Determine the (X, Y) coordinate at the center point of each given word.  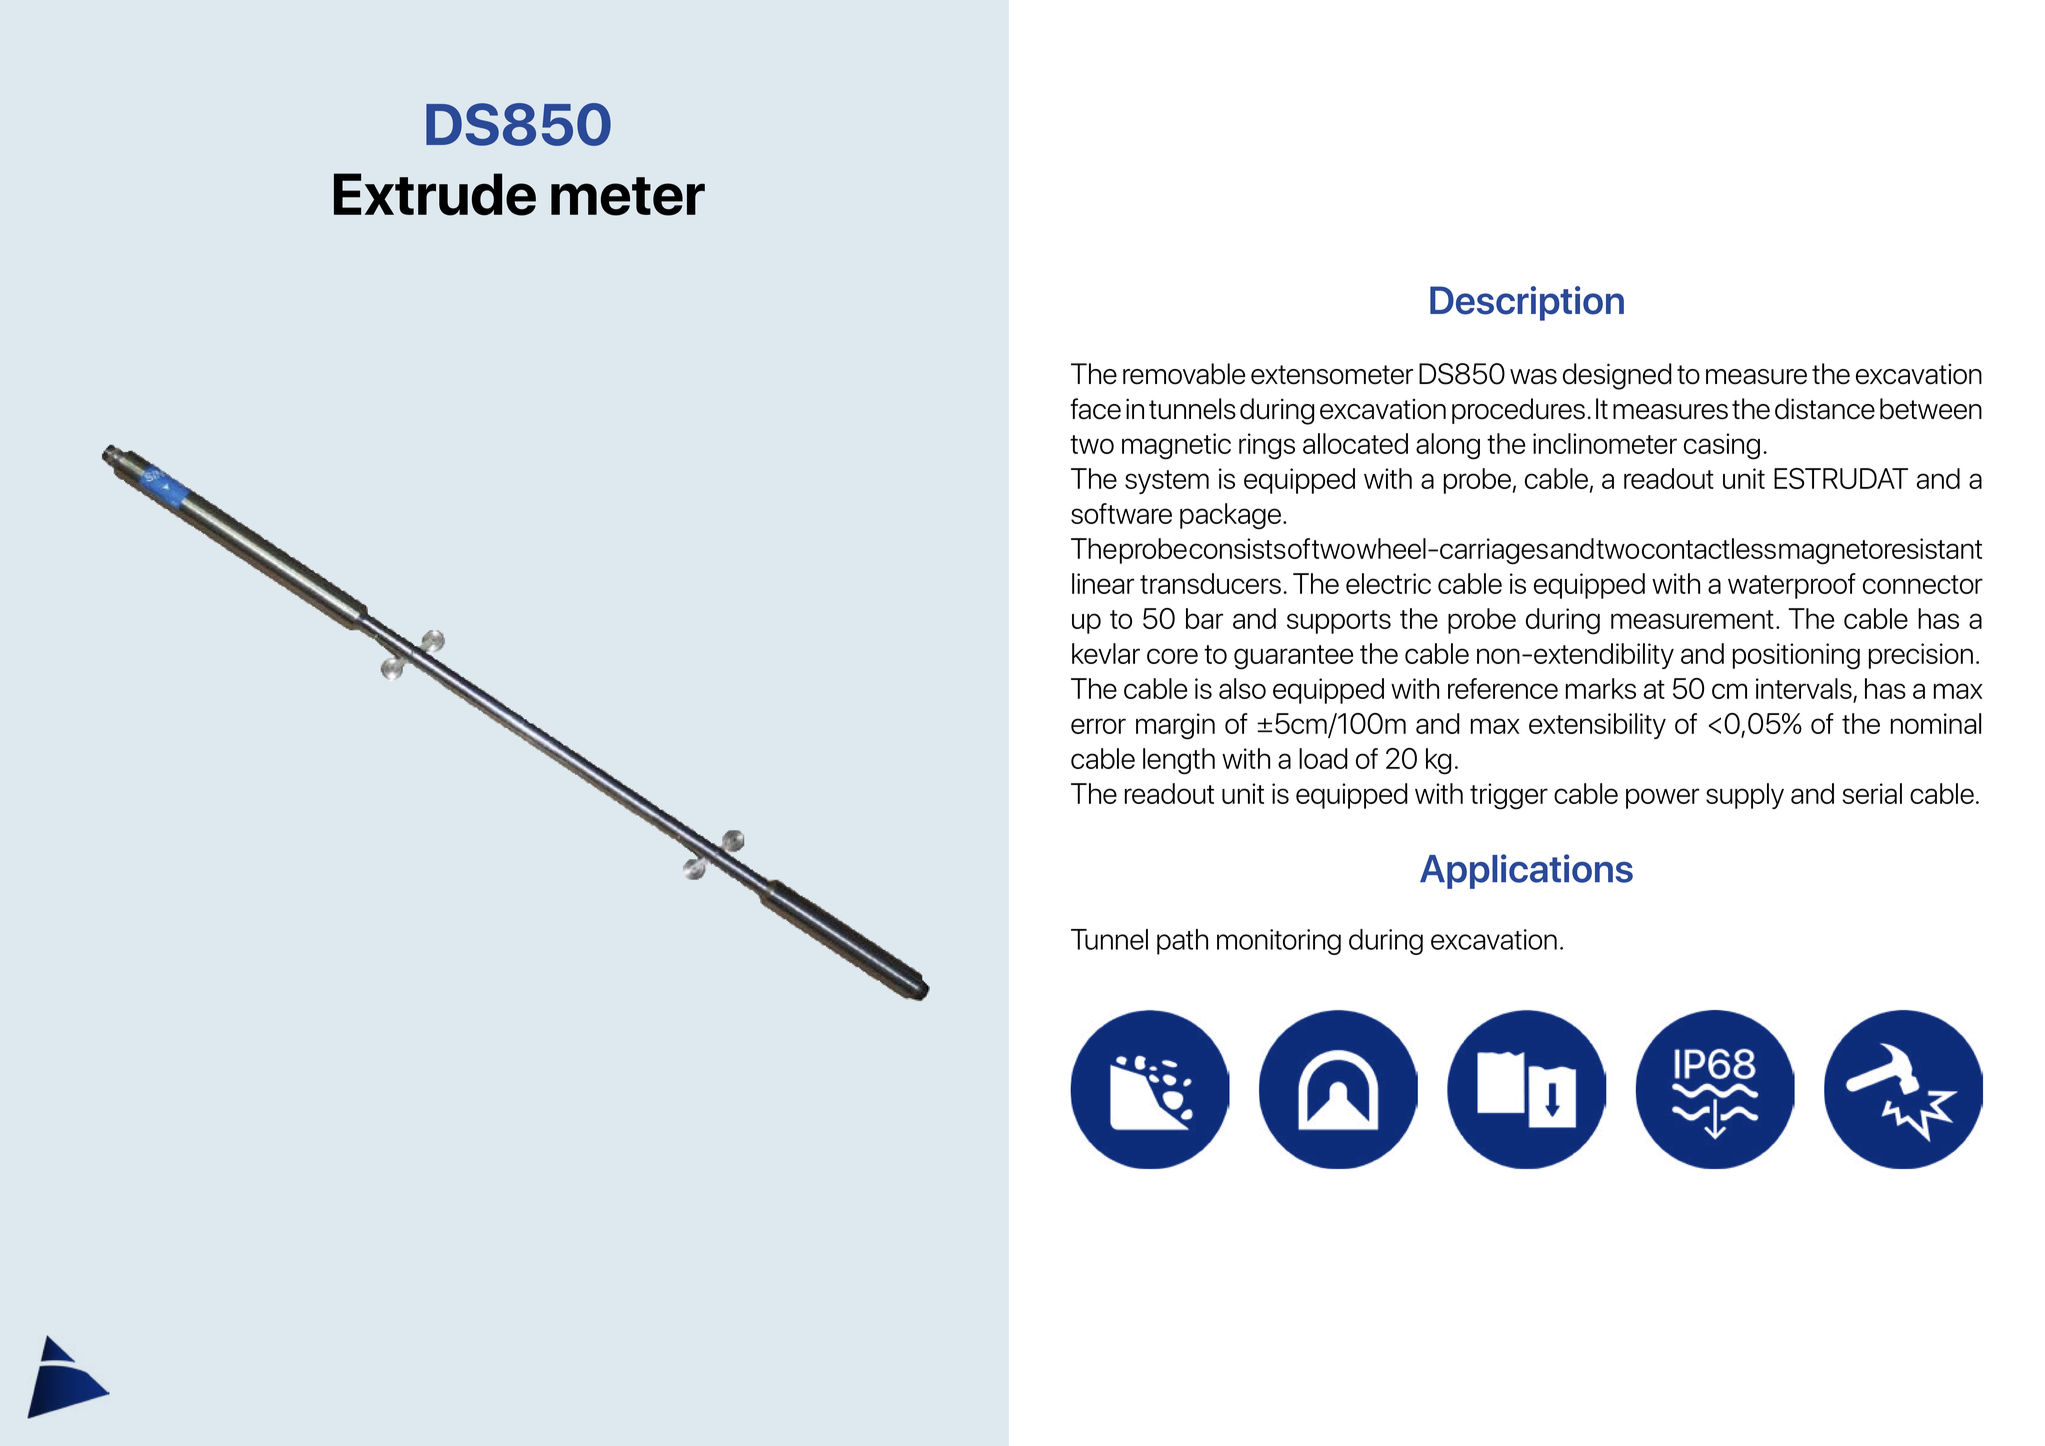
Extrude (435, 194)
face (1096, 409)
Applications (1526, 871)
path (1182, 942)
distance (1825, 409)
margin (1175, 726)
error (1098, 726)
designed (1617, 376)
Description (1527, 303)
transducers (1210, 583)
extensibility (1597, 726)
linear (1103, 583)
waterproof (1792, 586)
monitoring (1279, 942)
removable (1184, 374)
